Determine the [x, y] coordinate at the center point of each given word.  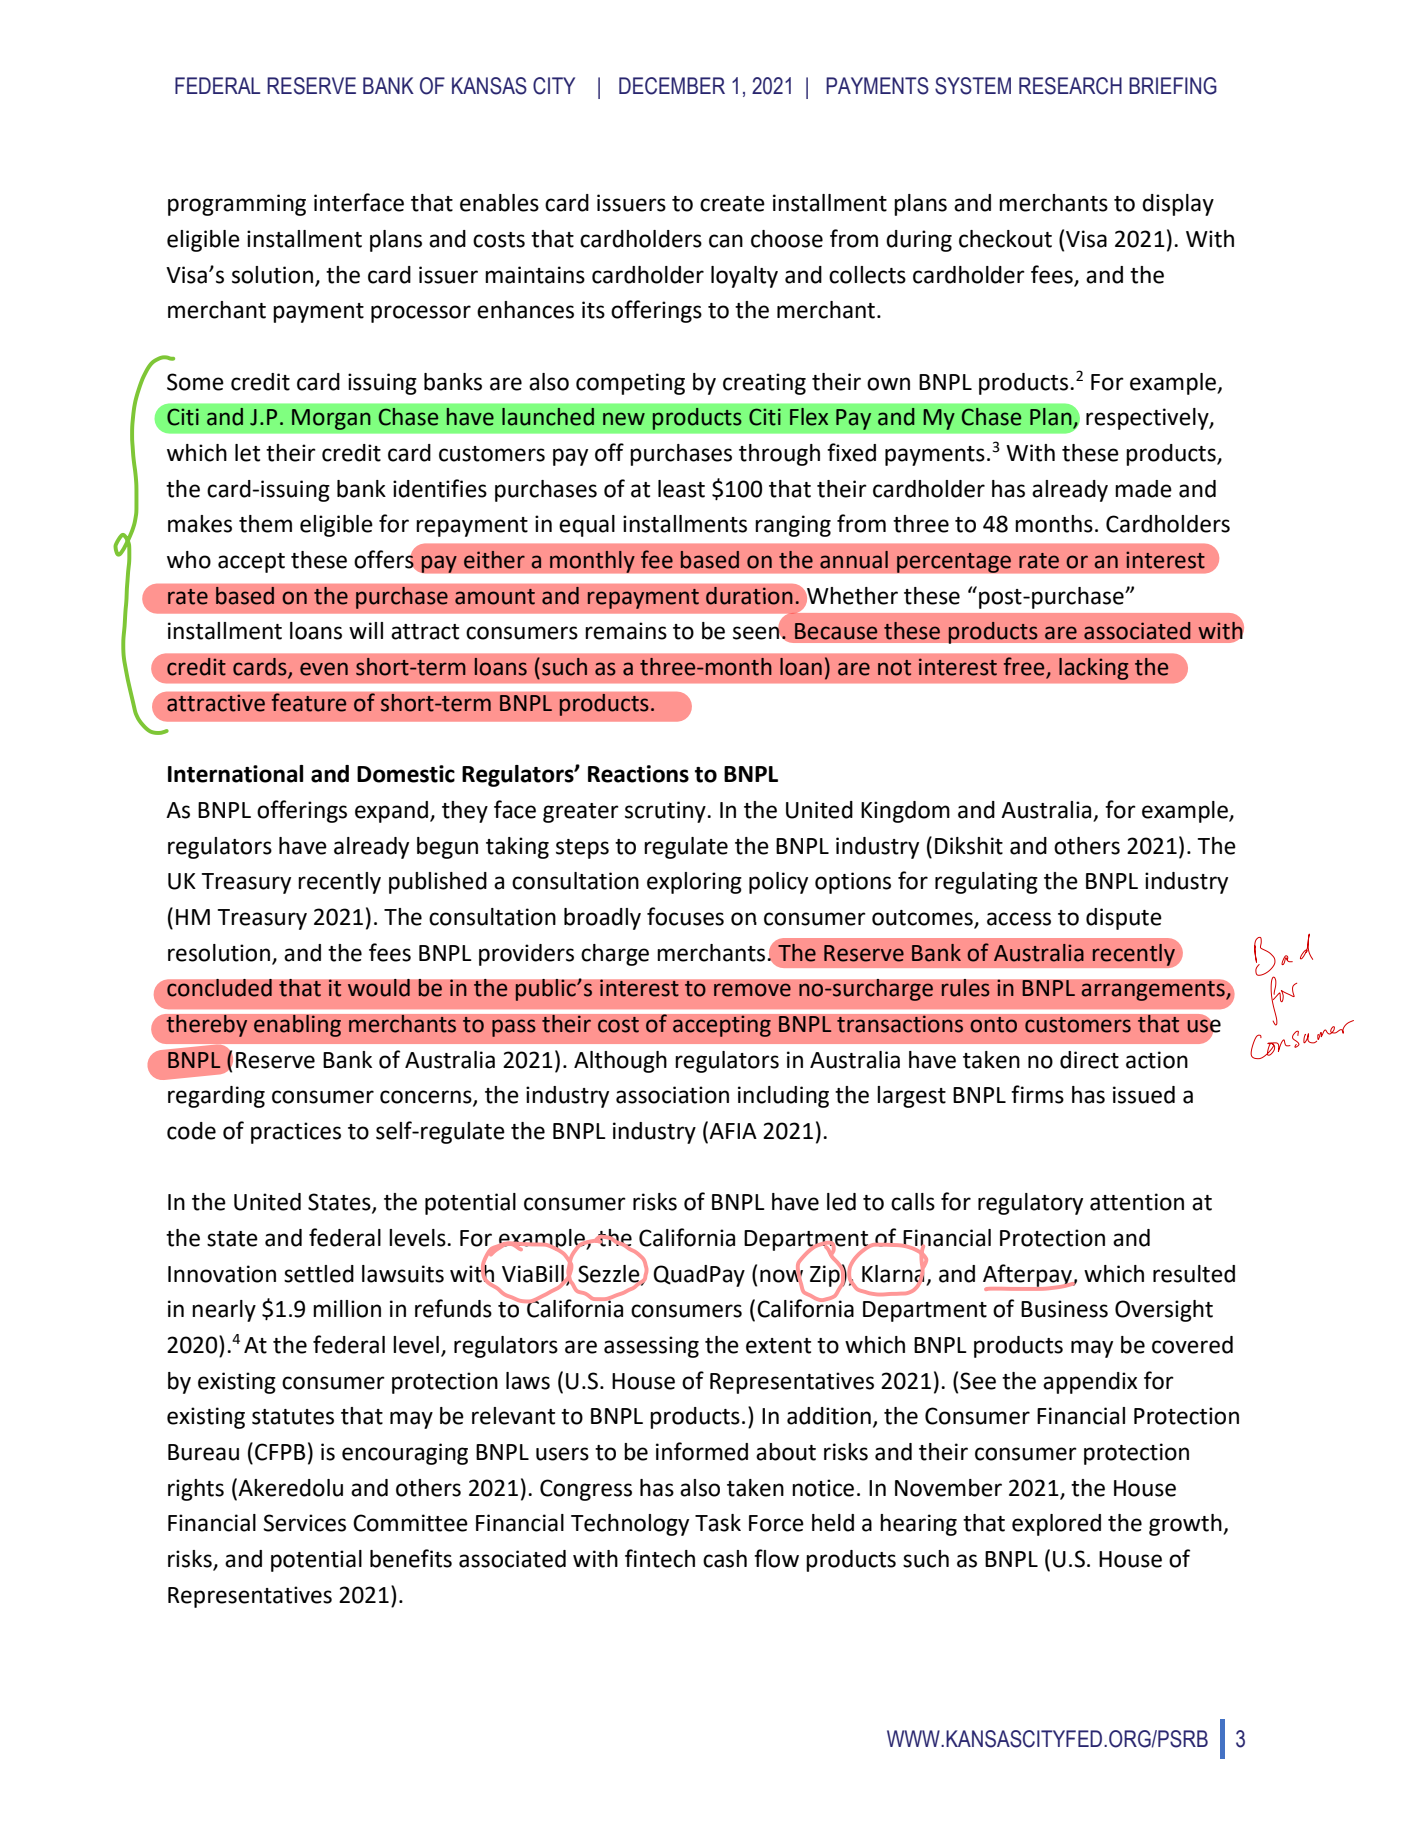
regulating [986, 883]
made [1143, 489]
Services [305, 1523]
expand [391, 812]
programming [237, 205]
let [247, 453]
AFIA [733, 1131]
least [681, 489]
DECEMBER [672, 86]
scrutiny [666, 812]
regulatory [1030, 1204]
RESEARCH [1070, 86]
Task [718, 1523]
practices [296, 1133]
